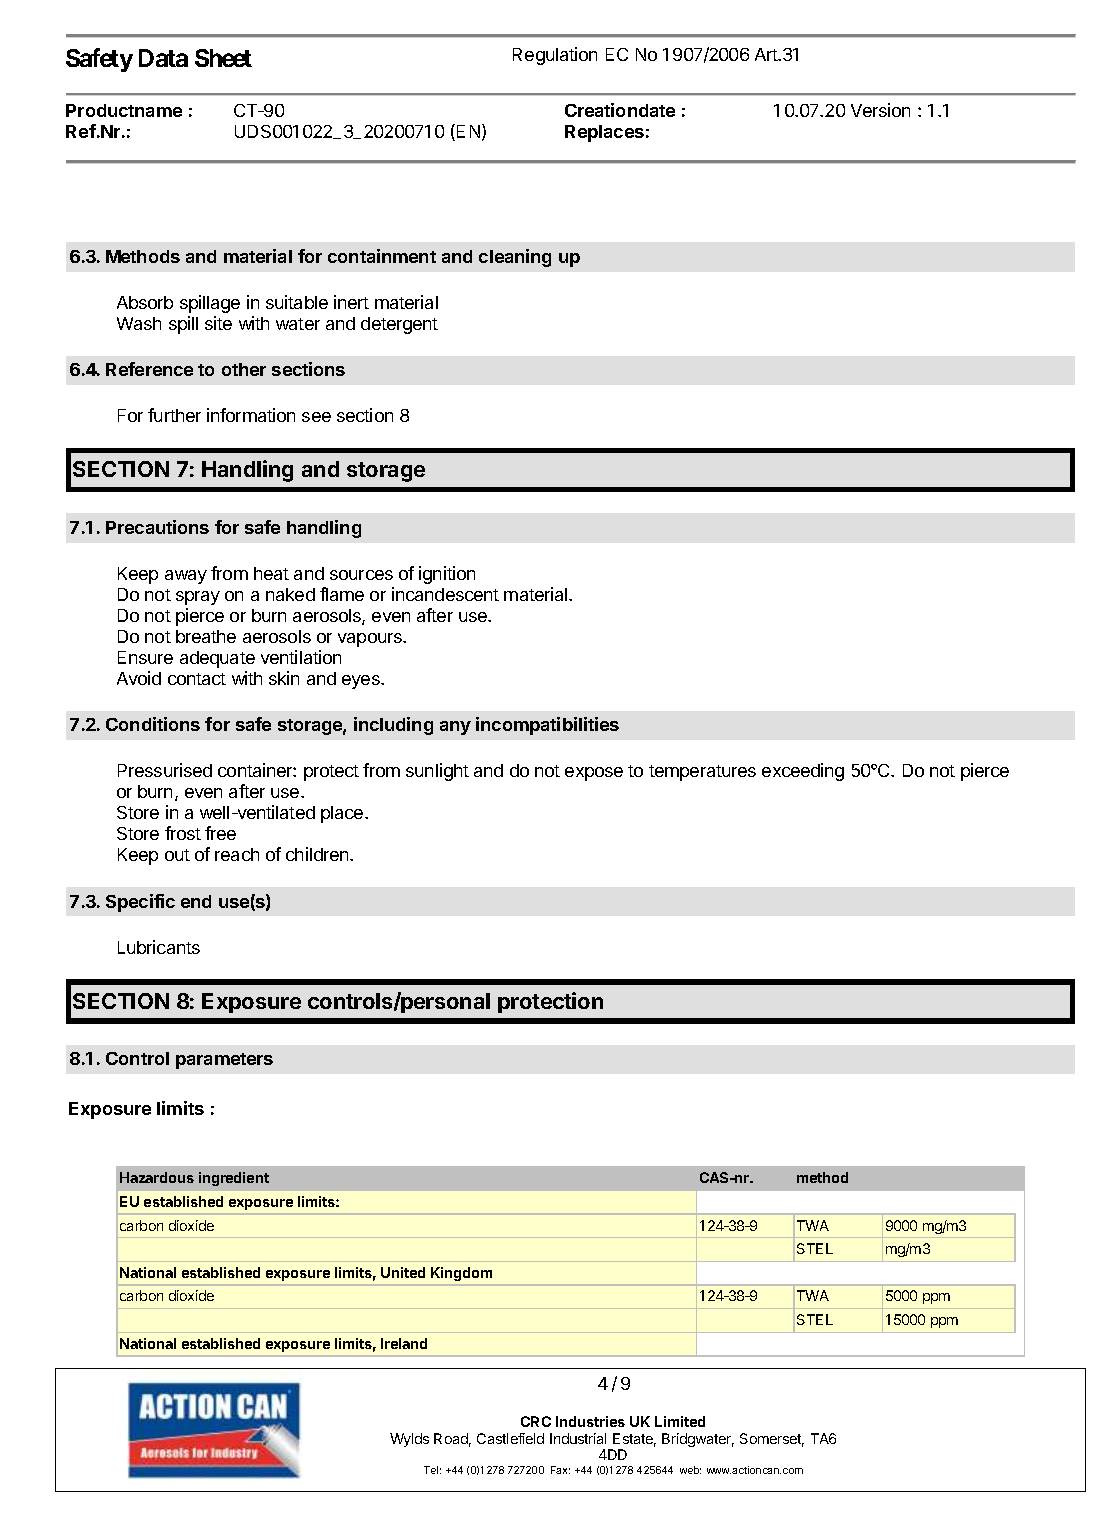  Describe the element at coordinates (702, 773) in the image. I see `temperatures` at that location.
